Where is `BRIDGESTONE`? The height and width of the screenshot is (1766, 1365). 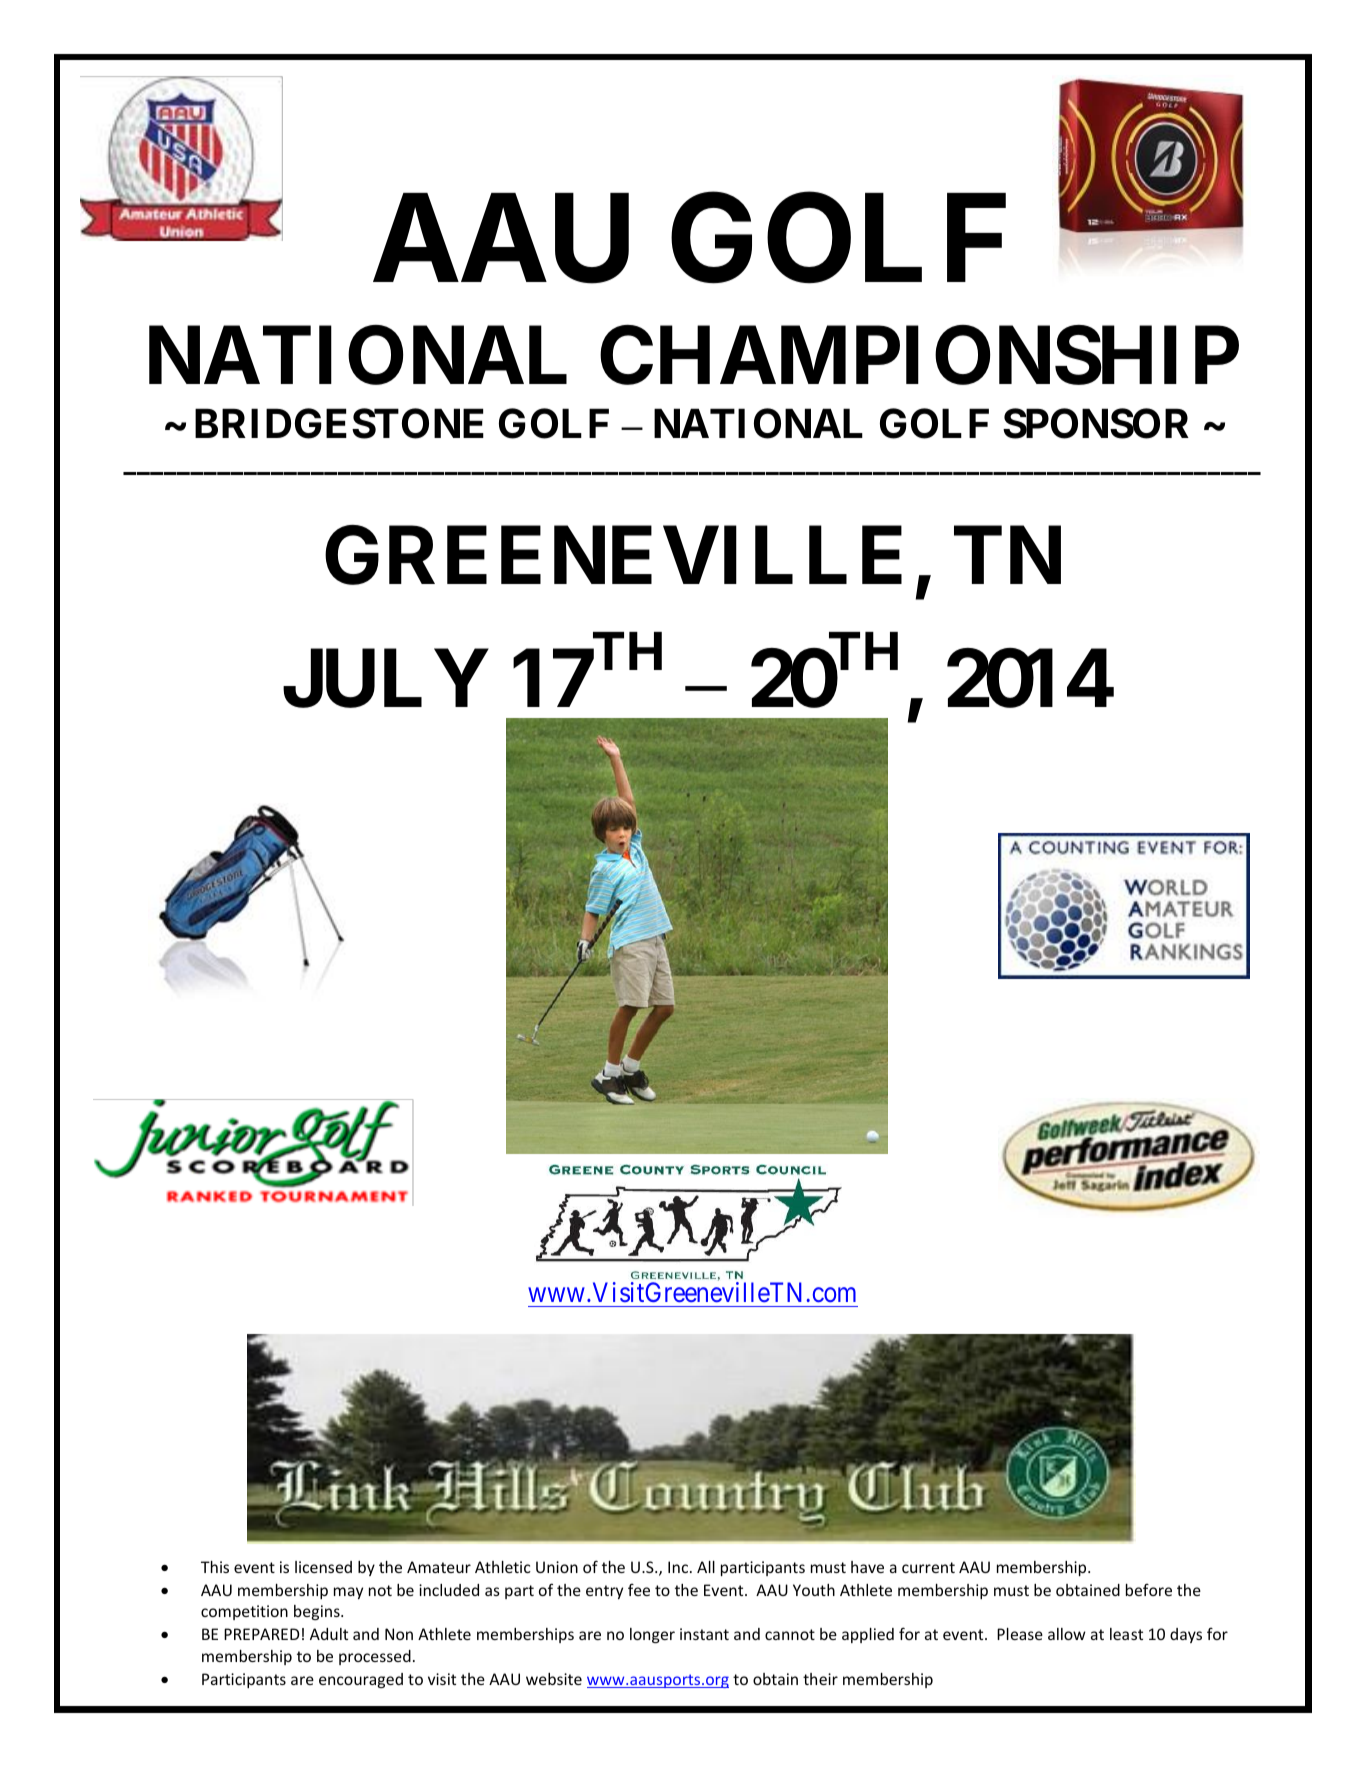
BRIDGESTONE is located at coordinates (339, 424).
